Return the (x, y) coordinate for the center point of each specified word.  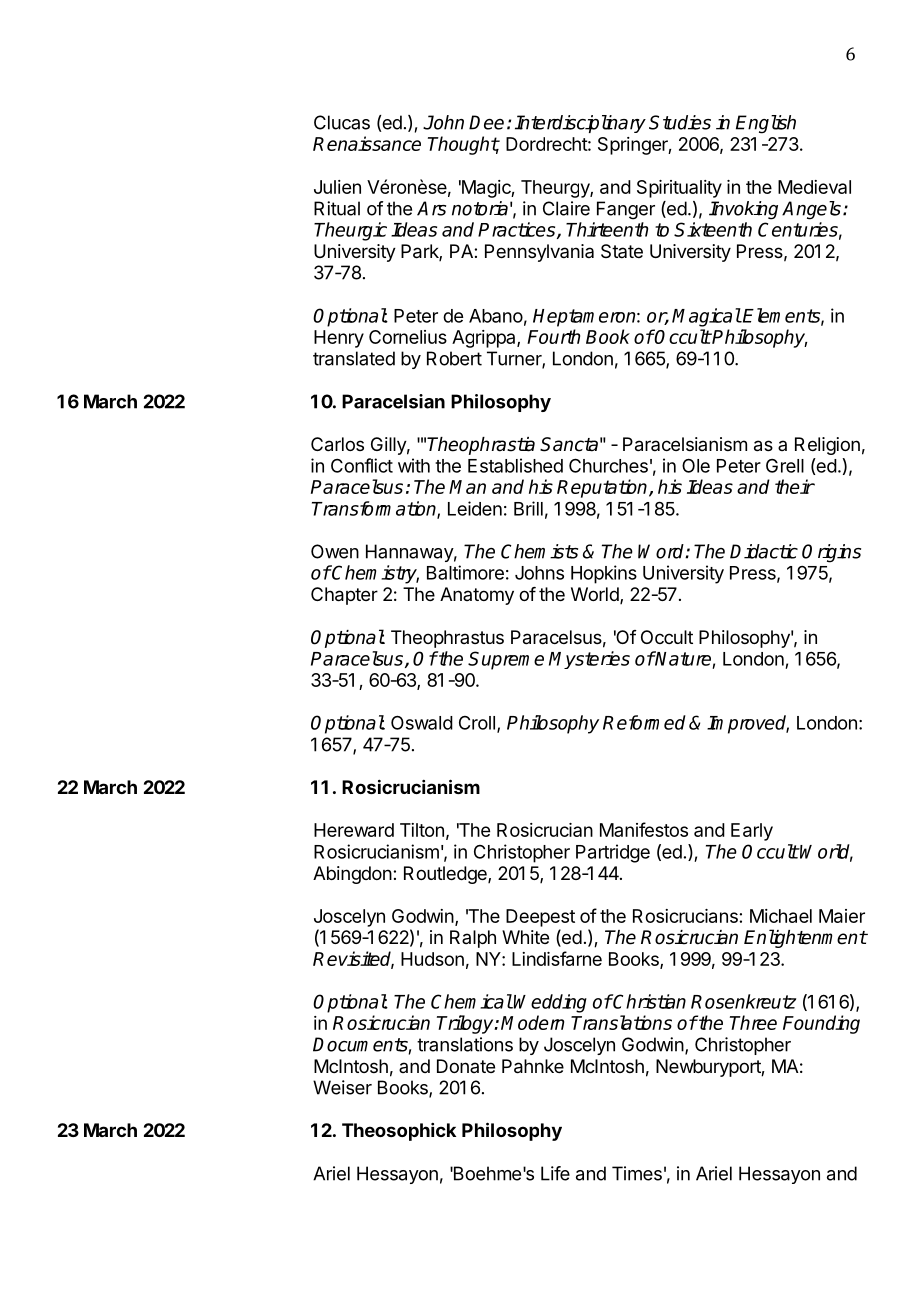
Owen (335, 551)
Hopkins (604, 574)
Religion (827, 446)
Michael (781, 916)
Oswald (422, 722)
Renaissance (367, 143)
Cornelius (408, 337)
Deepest (540, 918)
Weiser (342, 1087)
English (766, 124)
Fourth (553, 336)
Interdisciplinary (580, 124)
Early (752, 832)
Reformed (644, 722)
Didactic (764, 551)
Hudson (432, 959)
